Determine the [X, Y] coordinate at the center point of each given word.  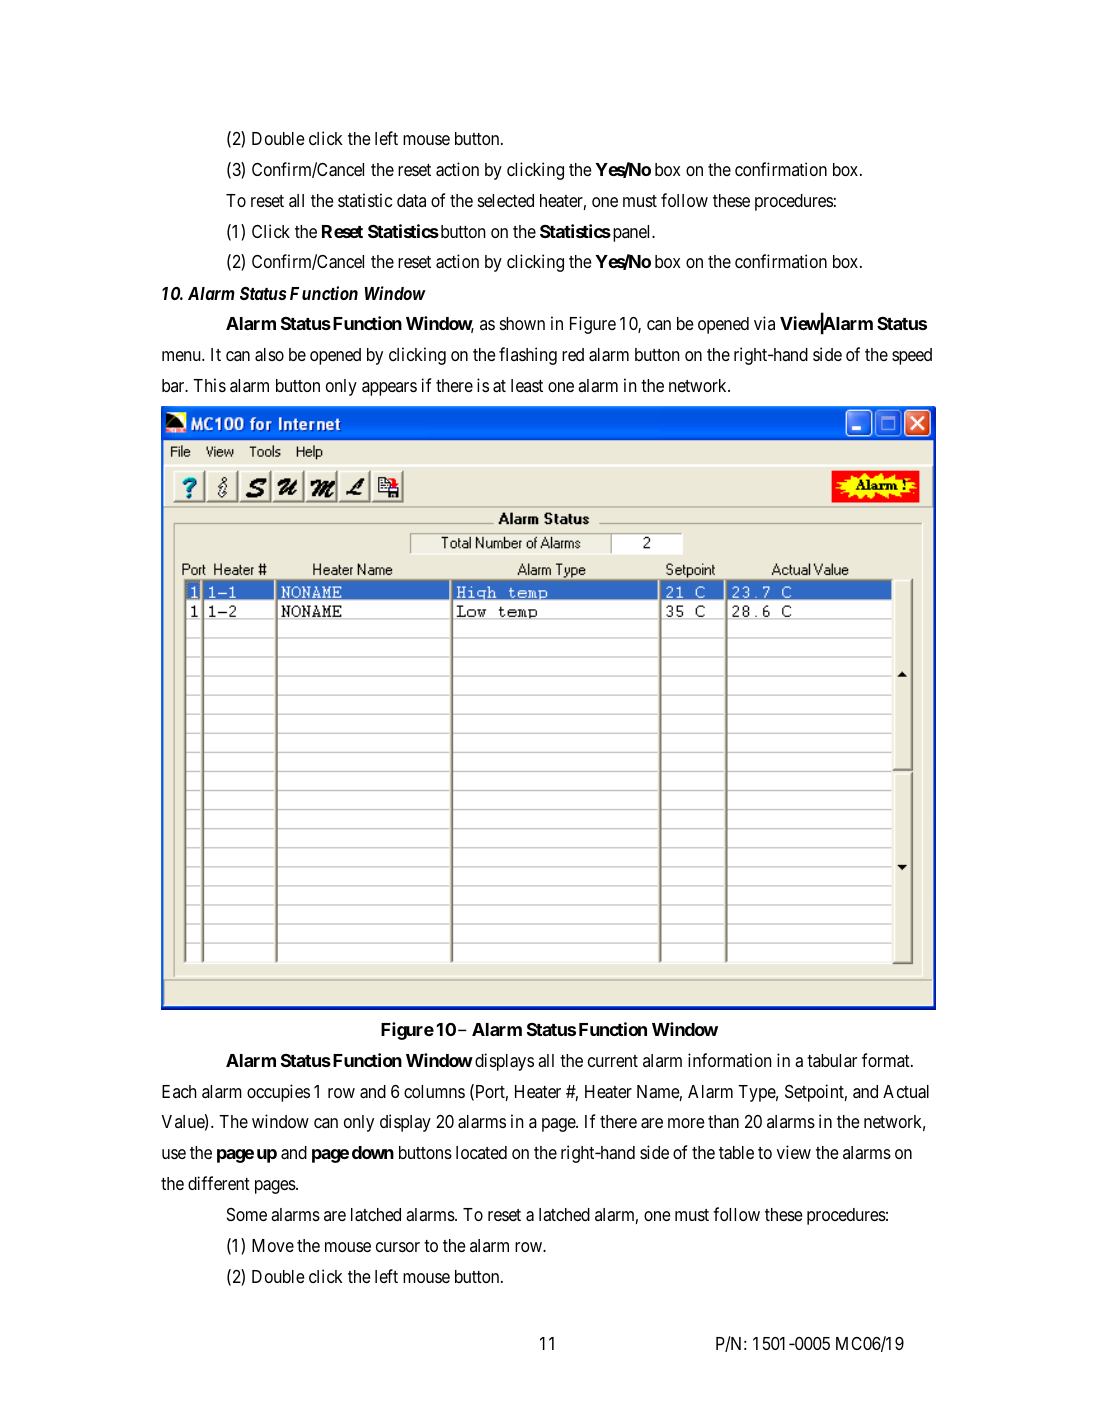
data [411, 200]
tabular [832, 1060]
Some [247, 1214]
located [481, 1152]
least [527, 385]
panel [632, 233]
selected [506, 200]
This [209, 385]
